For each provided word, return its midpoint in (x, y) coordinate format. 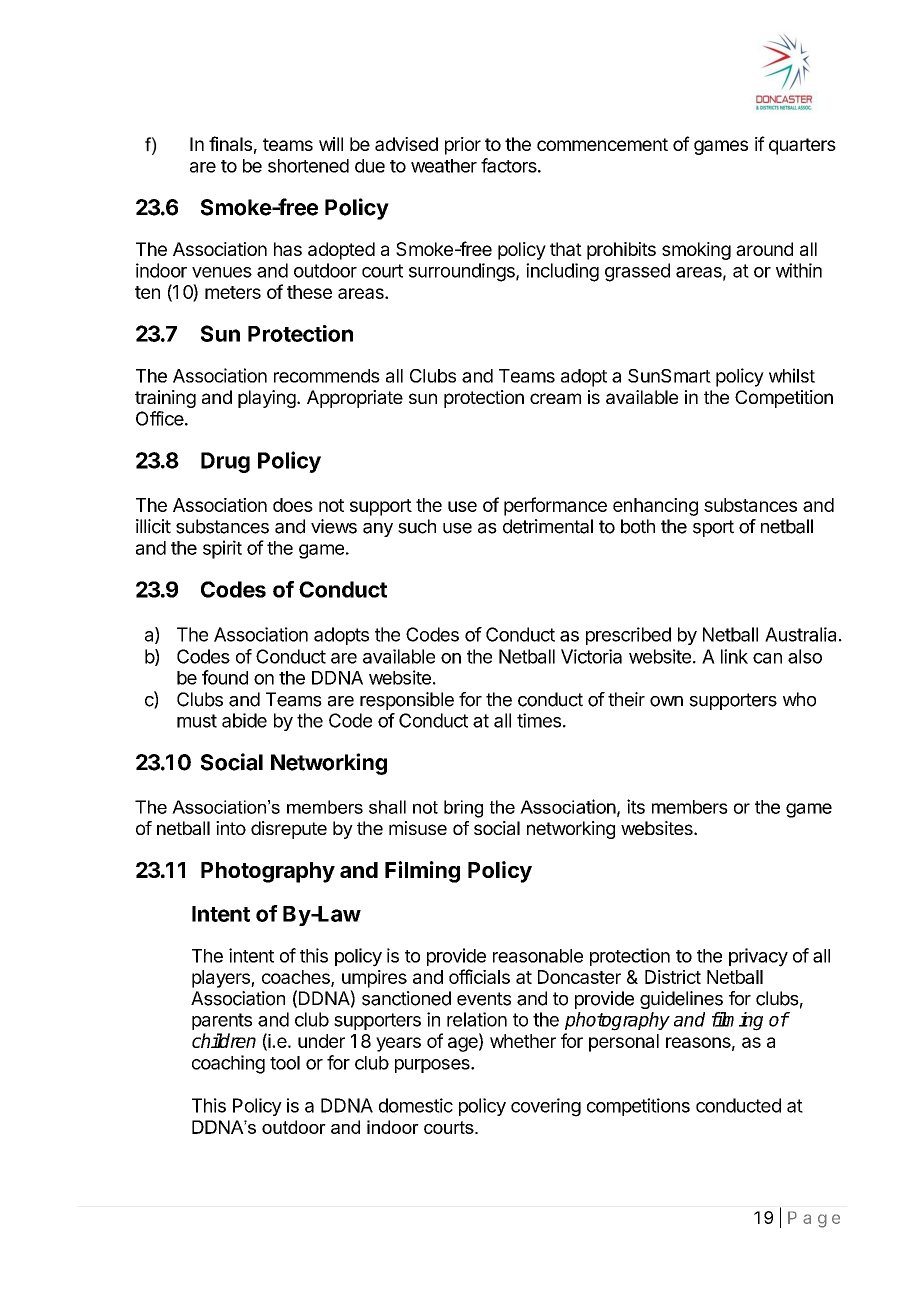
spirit (222, 549)
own (666, 701)
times (539, 720)
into (231, 828)
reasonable (538, 956)
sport (713, 528)
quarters (802, 146)
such (417, 526)
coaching (228, 1064)
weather (444, 166)
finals (230, 143)
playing (267, 399)
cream (555, 398)
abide (244, 720)
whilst (792, 375)
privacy (758, 957)
